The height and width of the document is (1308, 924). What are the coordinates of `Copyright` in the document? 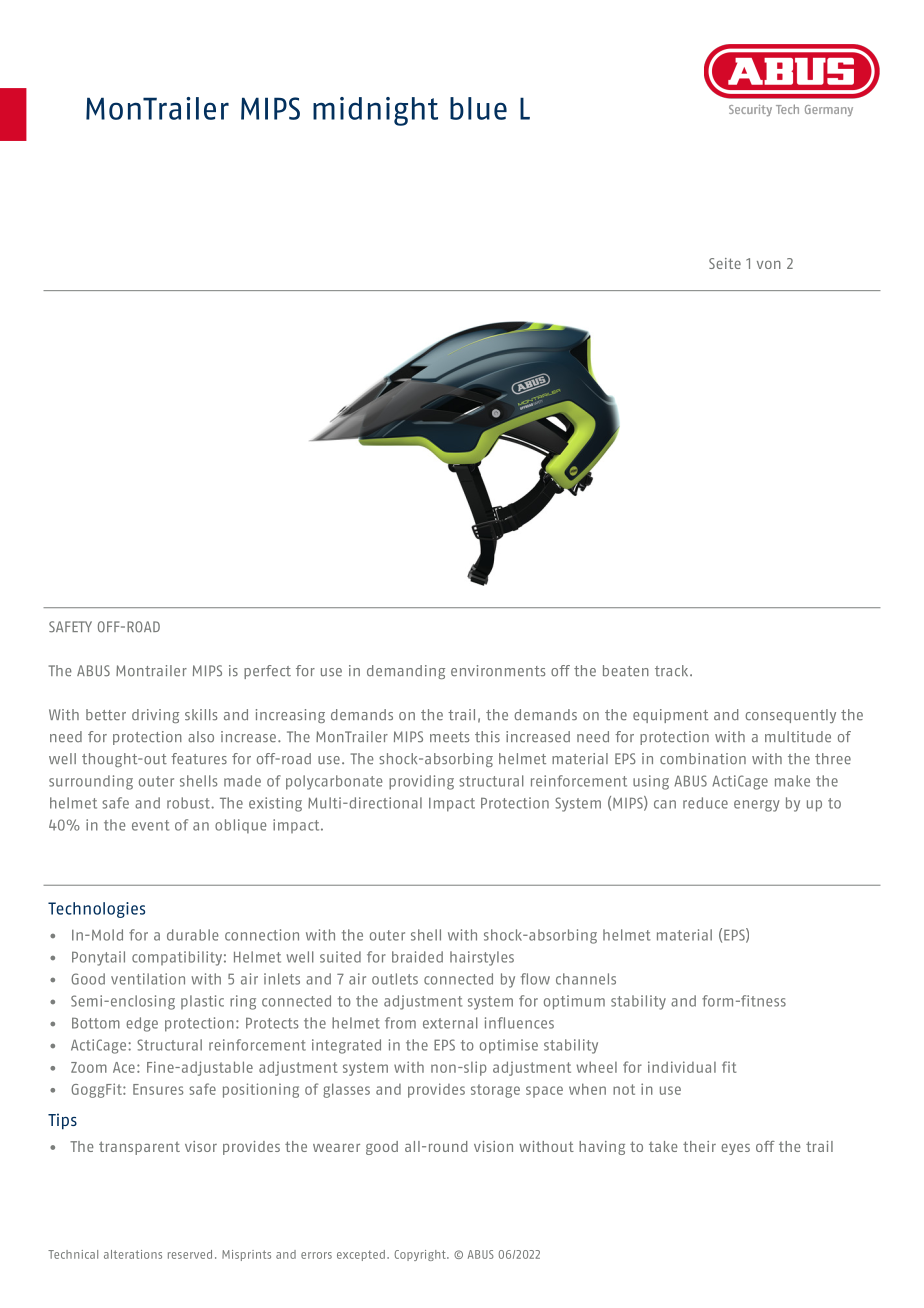 It's located at (421, 1255).
